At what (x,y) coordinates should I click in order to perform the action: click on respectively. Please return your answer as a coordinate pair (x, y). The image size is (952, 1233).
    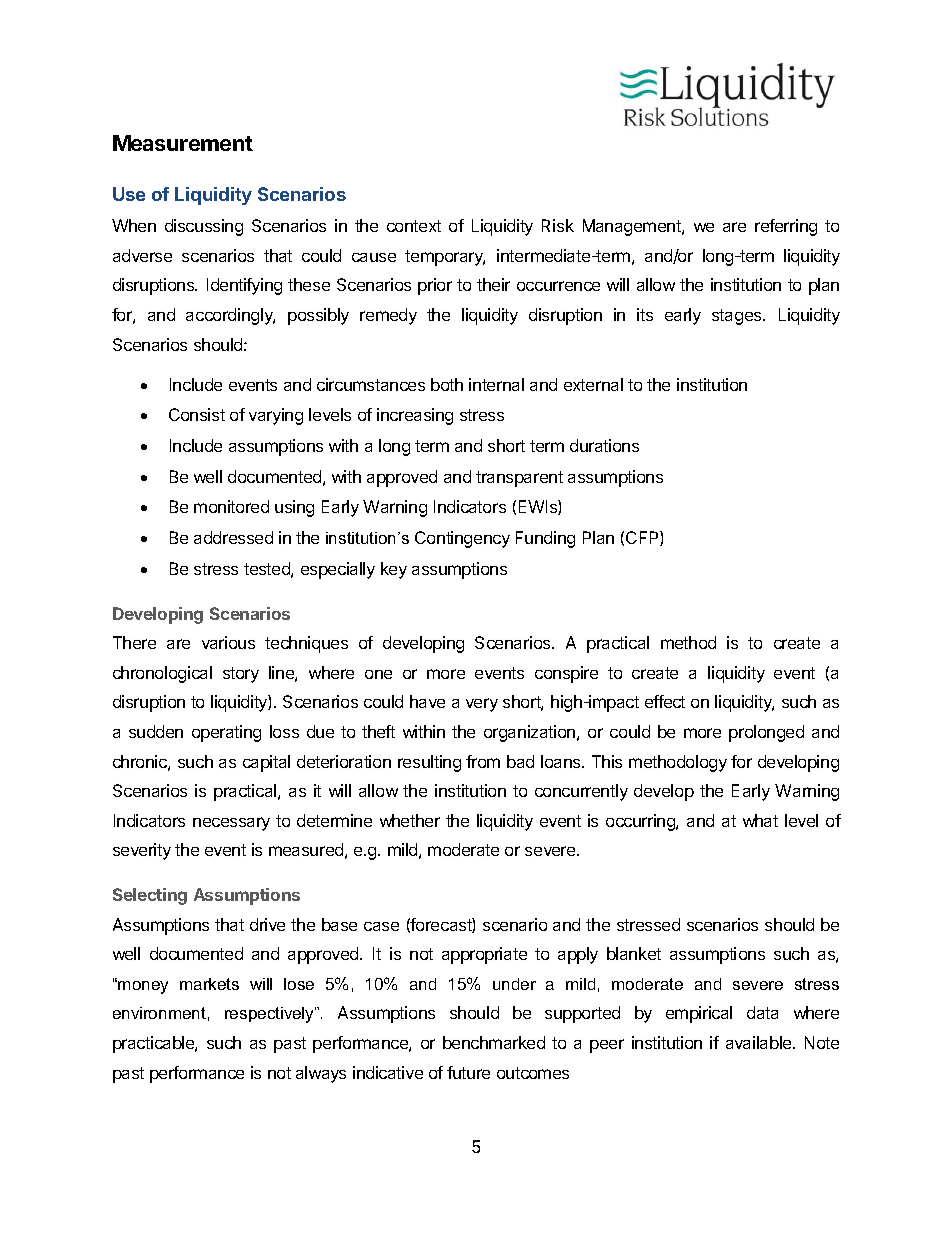
    Looking at the image, I should click on (270, 1015).
